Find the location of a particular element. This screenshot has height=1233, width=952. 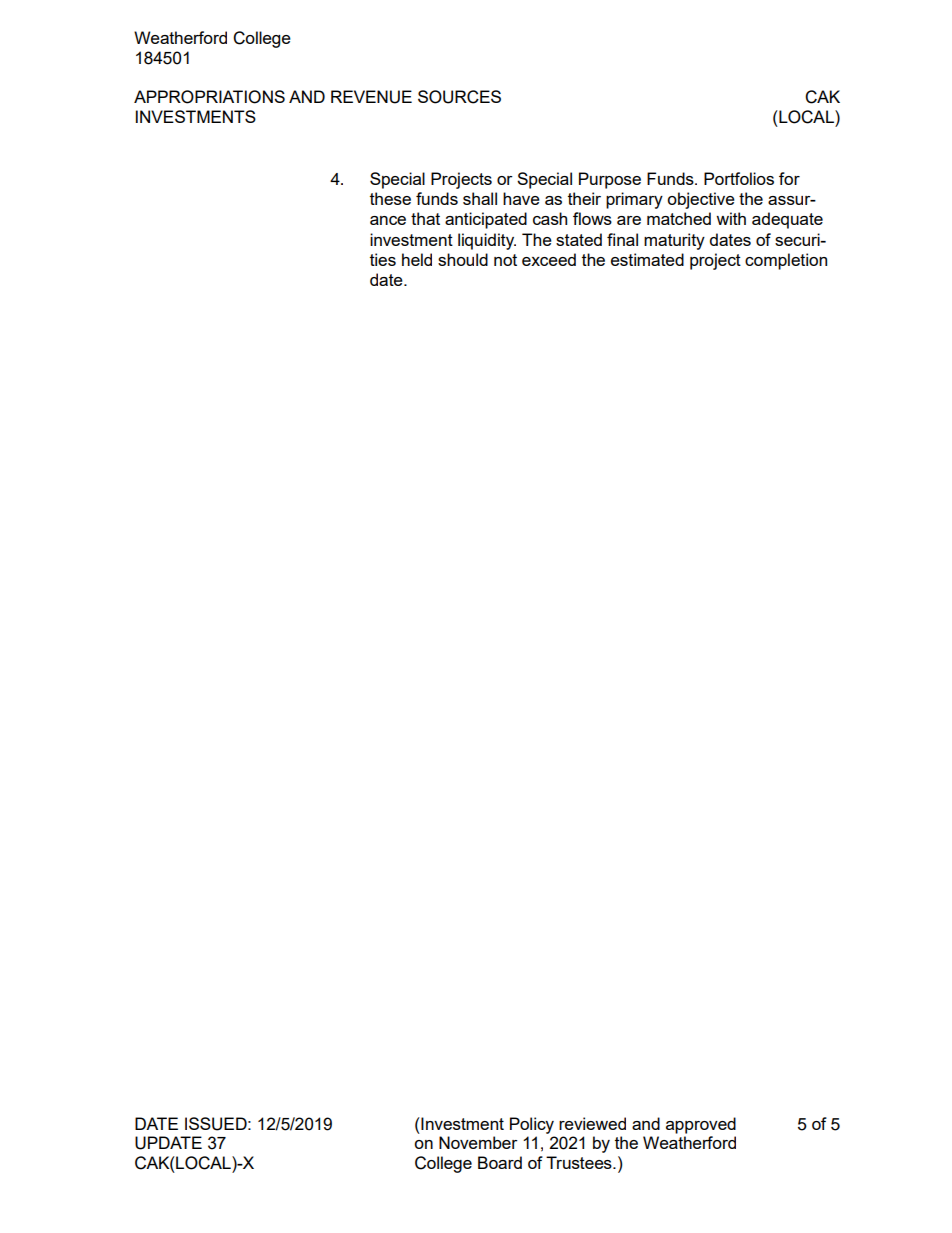

approved is located at coordinates (701, 1125).
